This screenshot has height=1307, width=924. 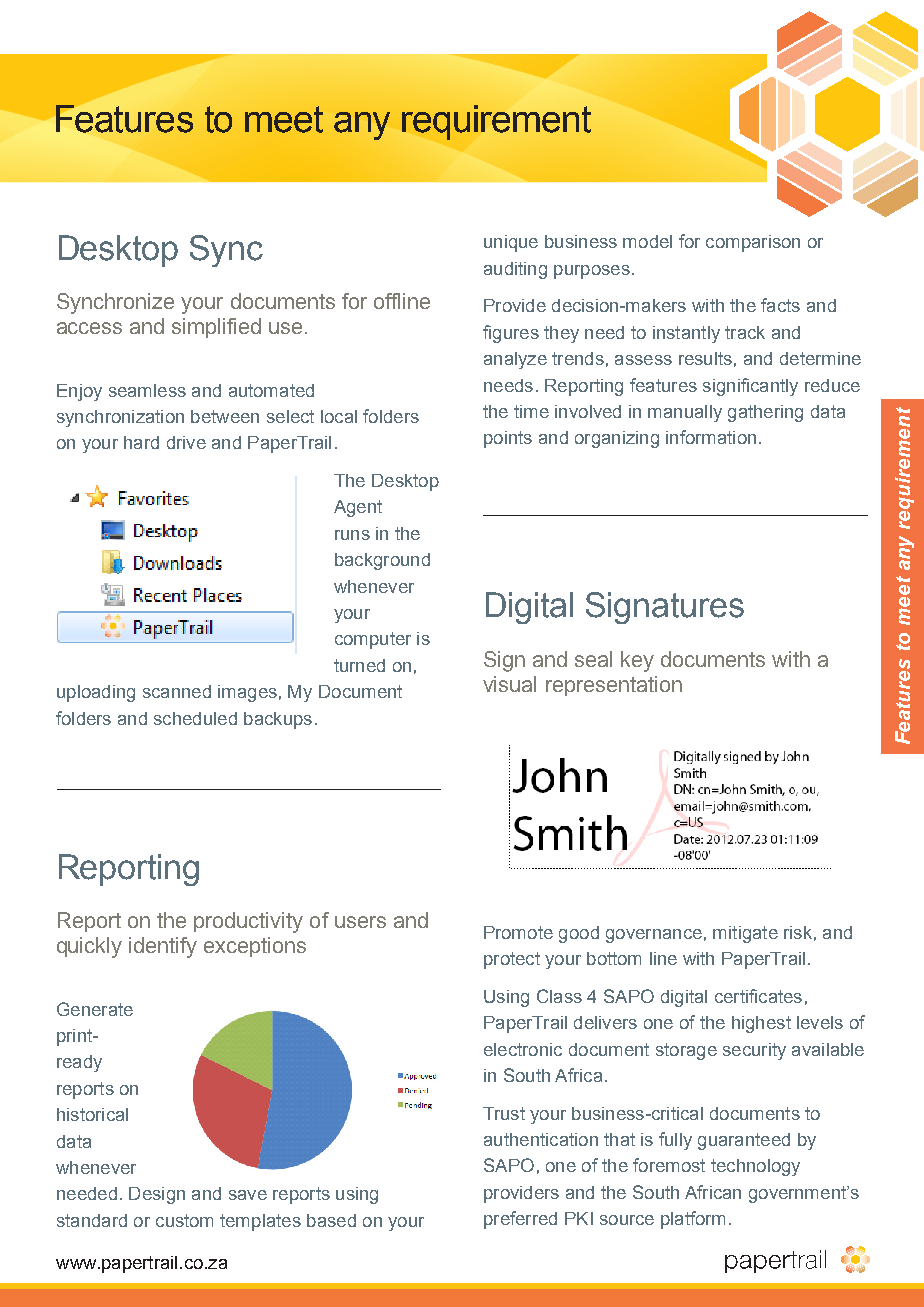 What do you see at coordinates (755, 1167) in the screenshot?
I see `technology` at bounding box center [755, 1167].
